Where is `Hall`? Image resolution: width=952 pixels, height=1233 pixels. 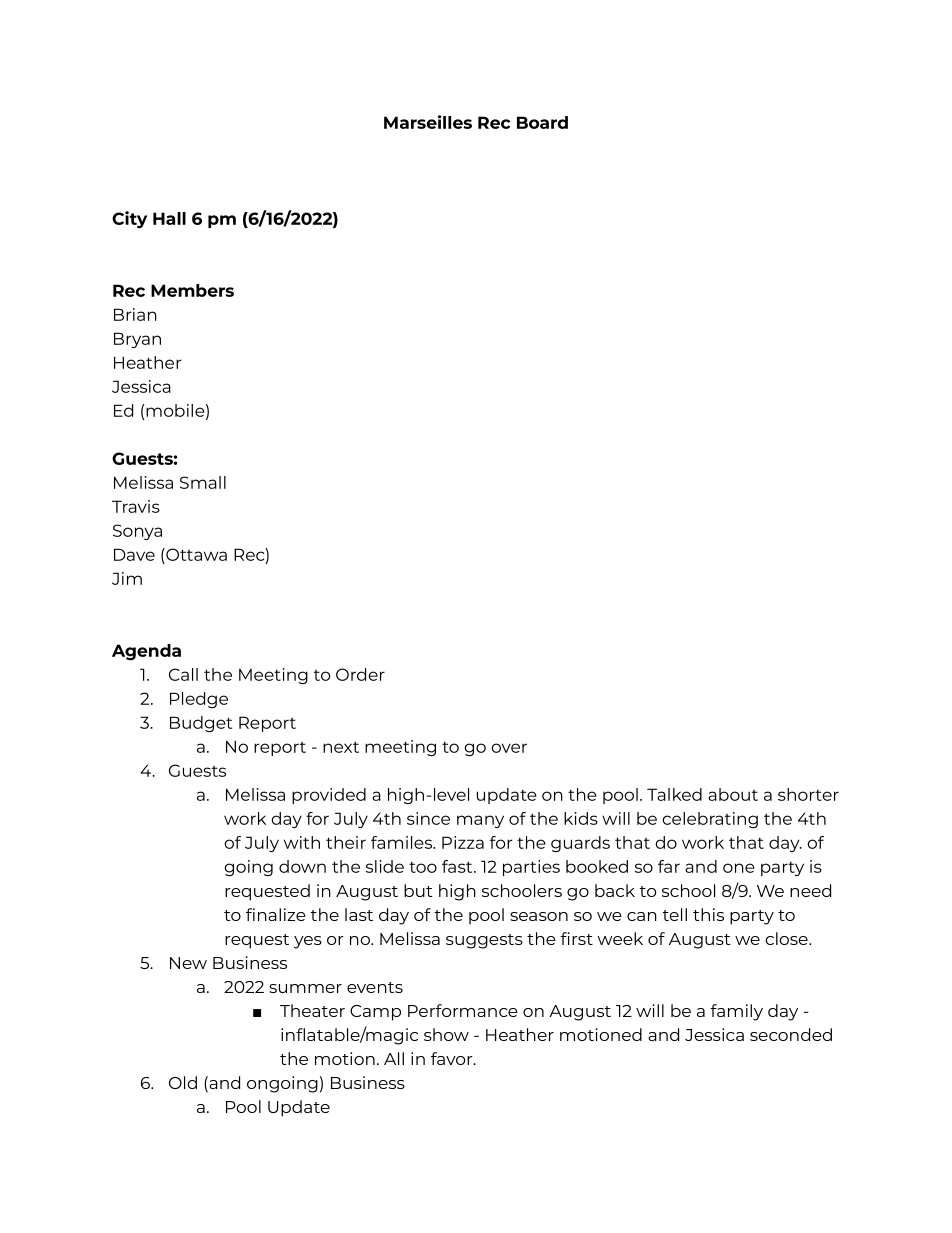
Hall is located at coordinates (169, 218).
